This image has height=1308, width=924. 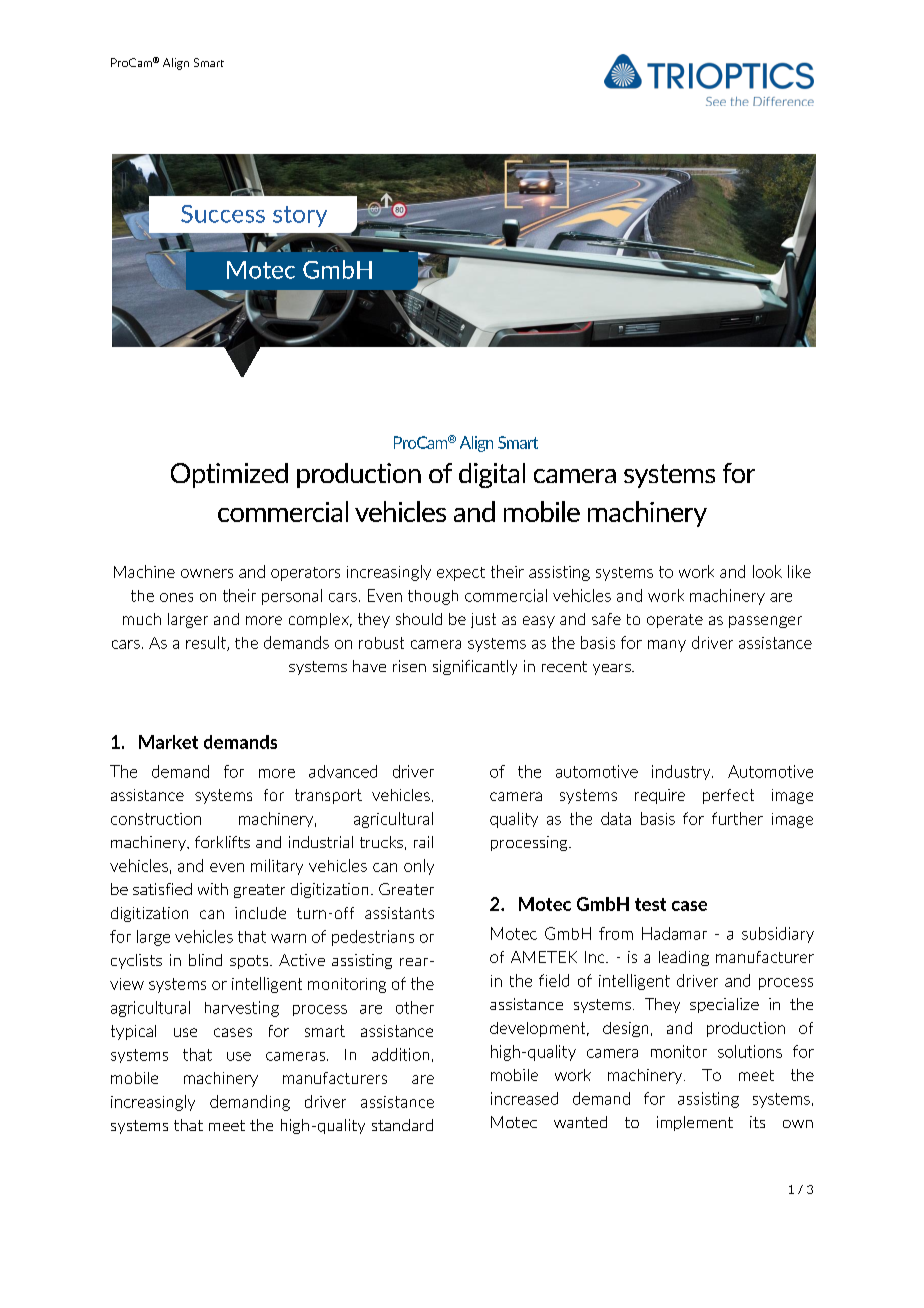 I want to click on Success, so click(x=223, y=214).
